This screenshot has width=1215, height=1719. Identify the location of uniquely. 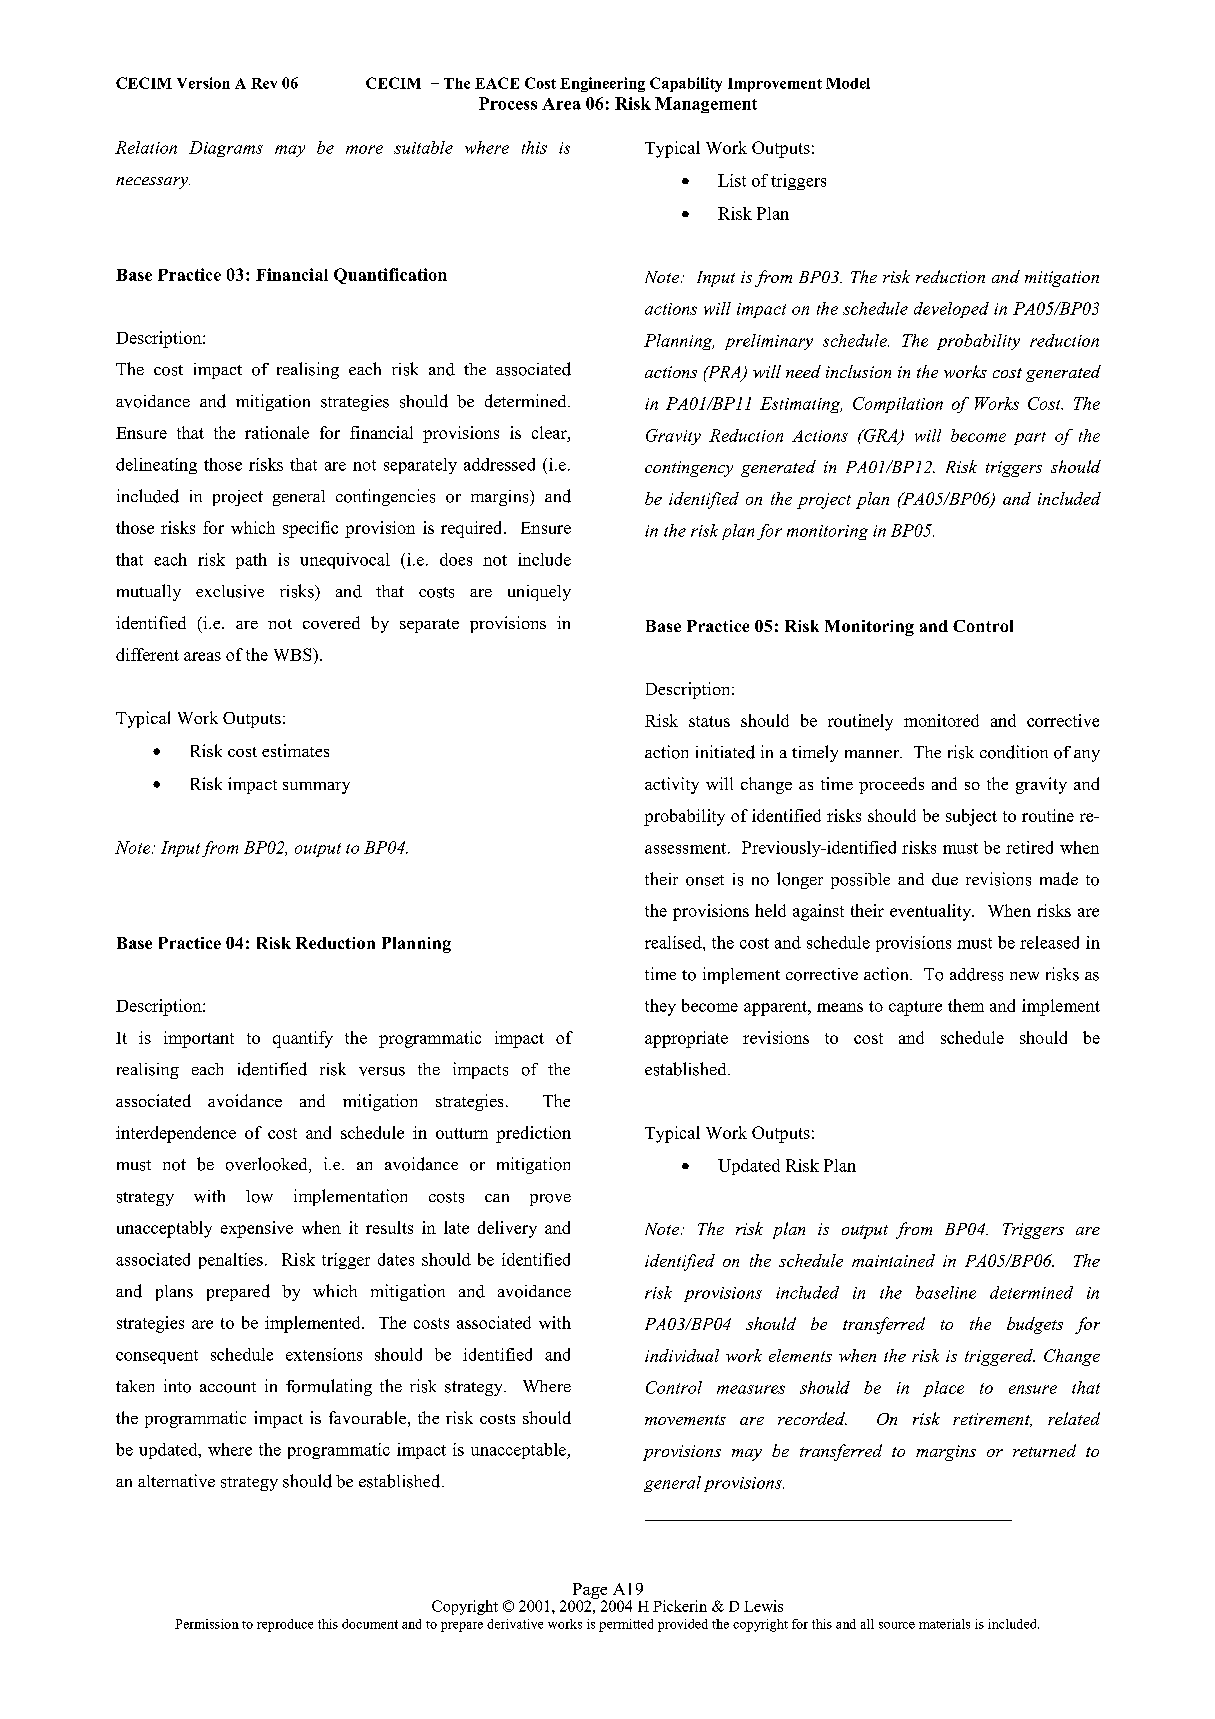
(539, 593).
